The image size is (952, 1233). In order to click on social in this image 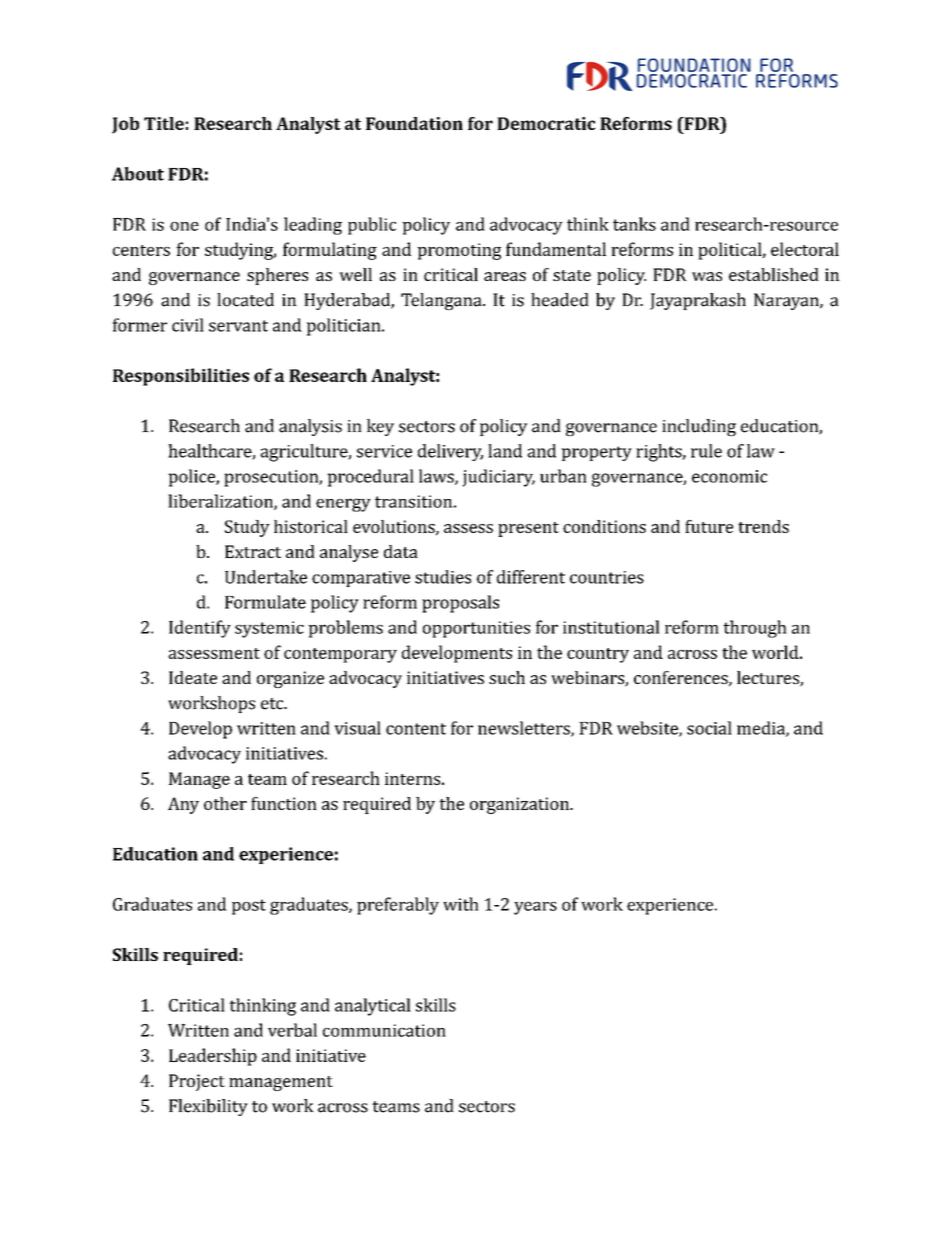, I will do `click(709, 728)`.
